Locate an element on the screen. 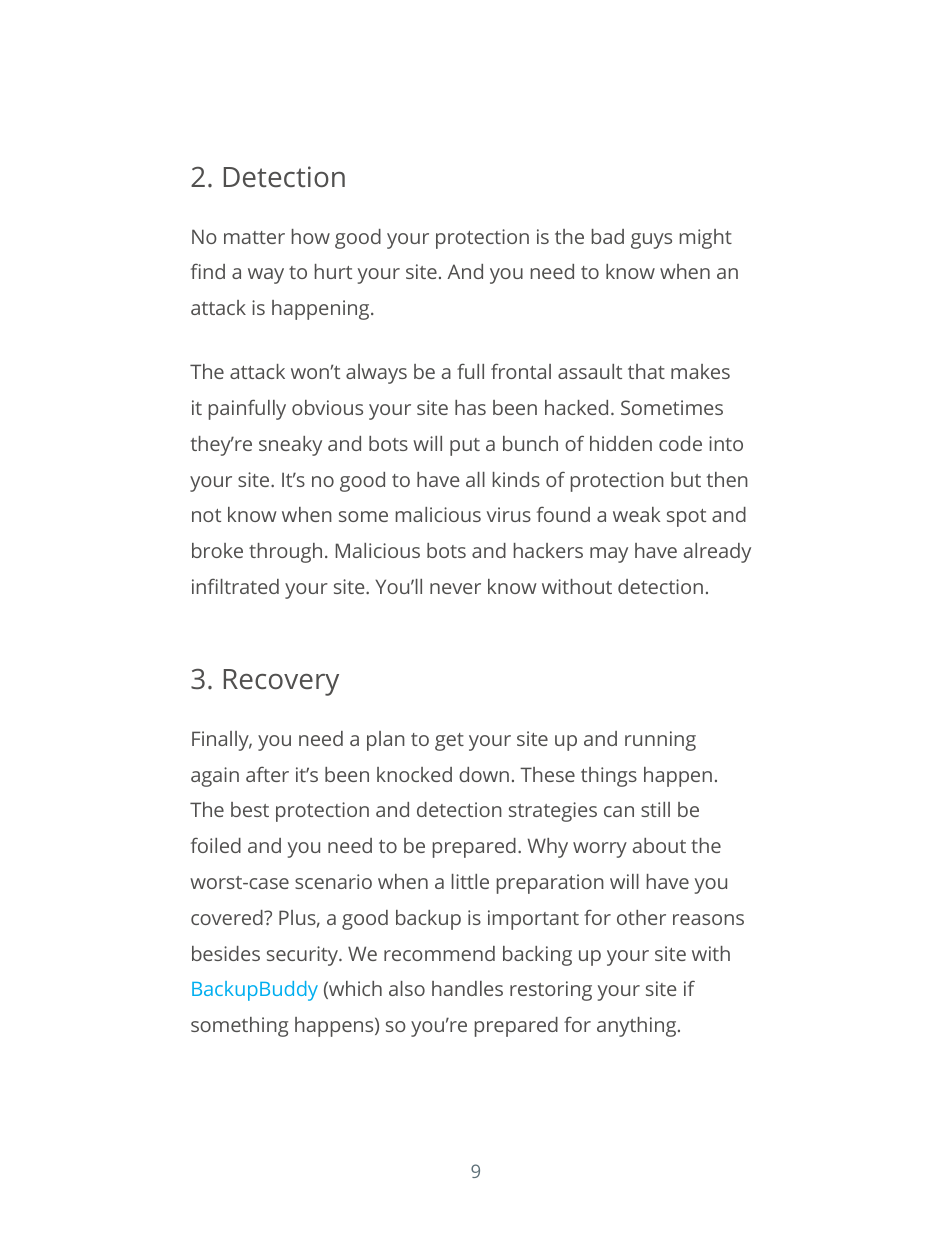 The width and height of the screenshot is (952, 1233). hurt is located at coordinates (333, 271).
